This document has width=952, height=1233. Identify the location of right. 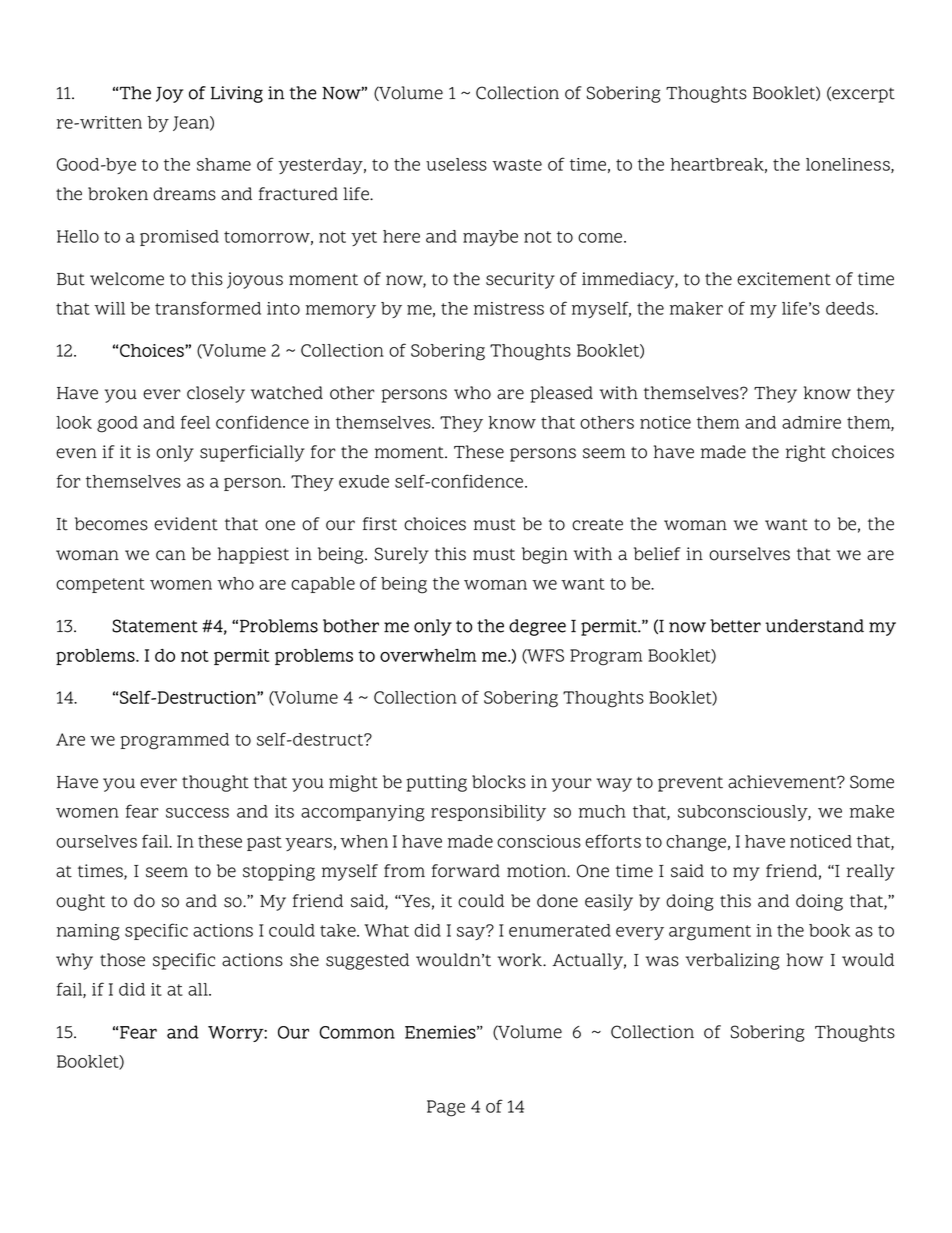
(806, 453).
